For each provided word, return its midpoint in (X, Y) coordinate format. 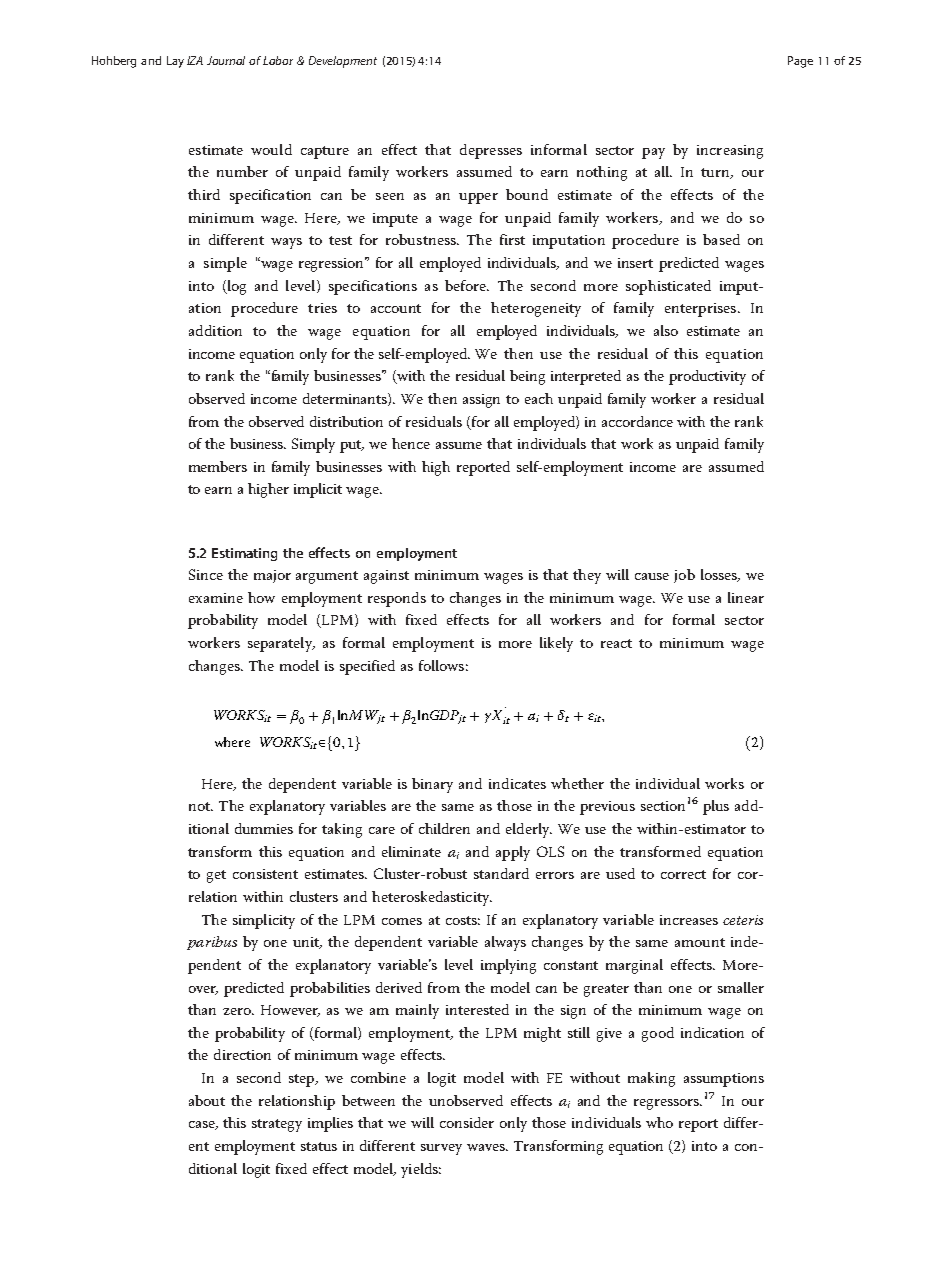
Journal (226, 60)
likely (556, 644)
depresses (491, 151)
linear (746, 597)
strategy (277, 1125)
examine (216, 598)
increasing (730, 152)
